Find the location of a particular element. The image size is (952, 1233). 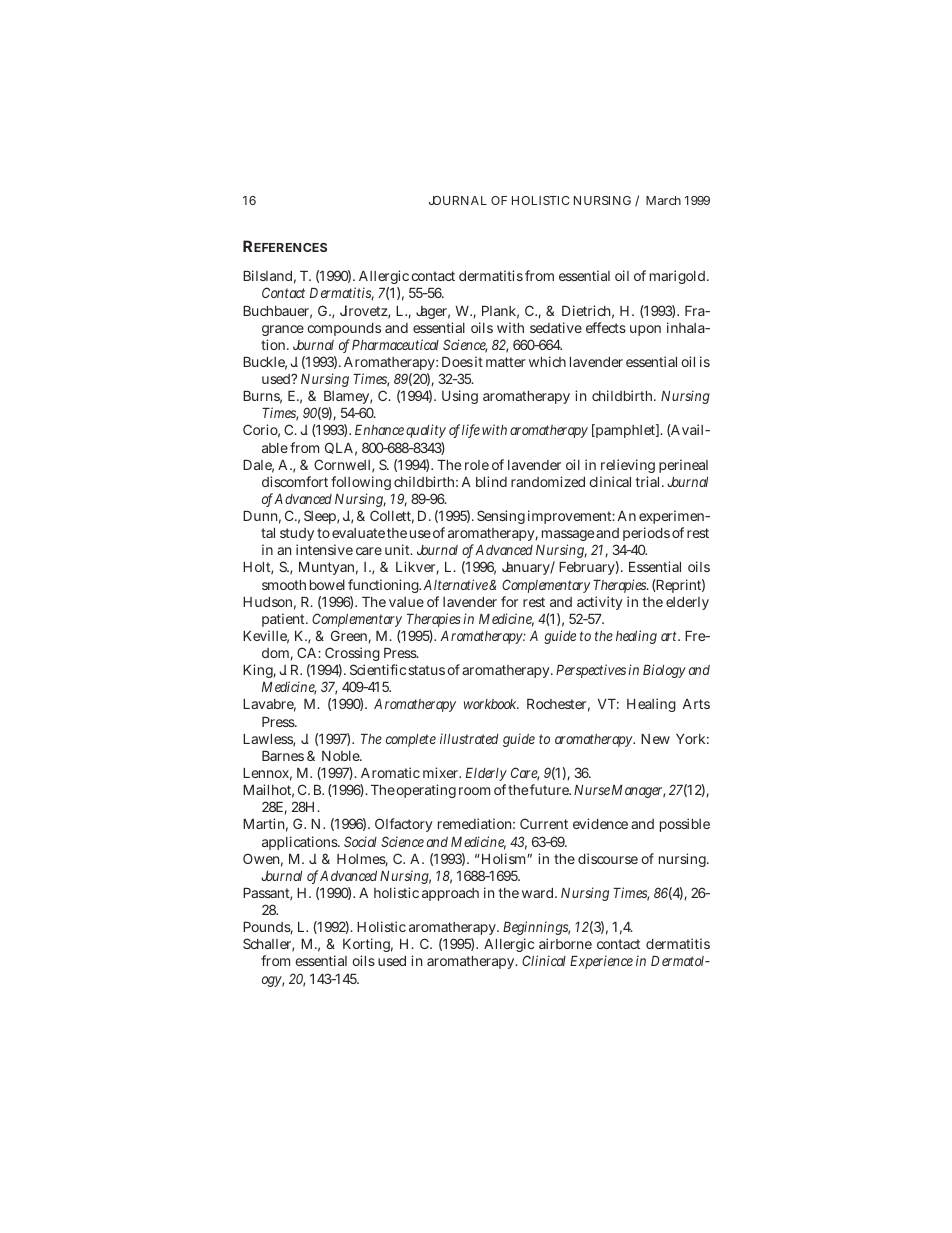

Biology is located at coordinates (664, 671).
